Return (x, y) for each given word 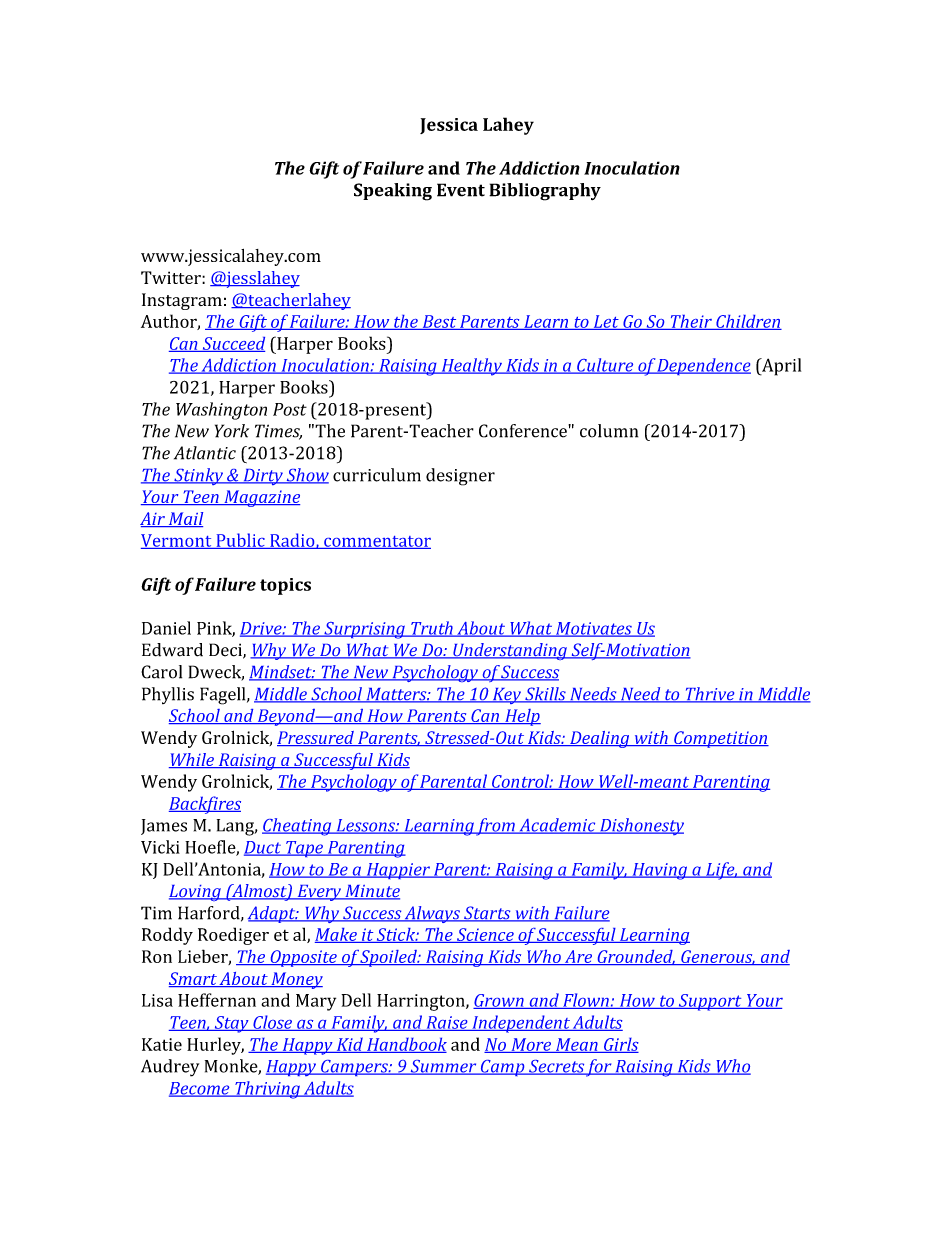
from (496, 827)
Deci (226, 651)
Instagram (182, 301)
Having (659, 871)
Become (200, 1089)
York (232, 431)
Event (461, 190)
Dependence (703, 366)
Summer (443, 1067)
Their (691, 322)
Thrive (710, 695)
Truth (432, 629)
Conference (524, 431)
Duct (264, 848)
